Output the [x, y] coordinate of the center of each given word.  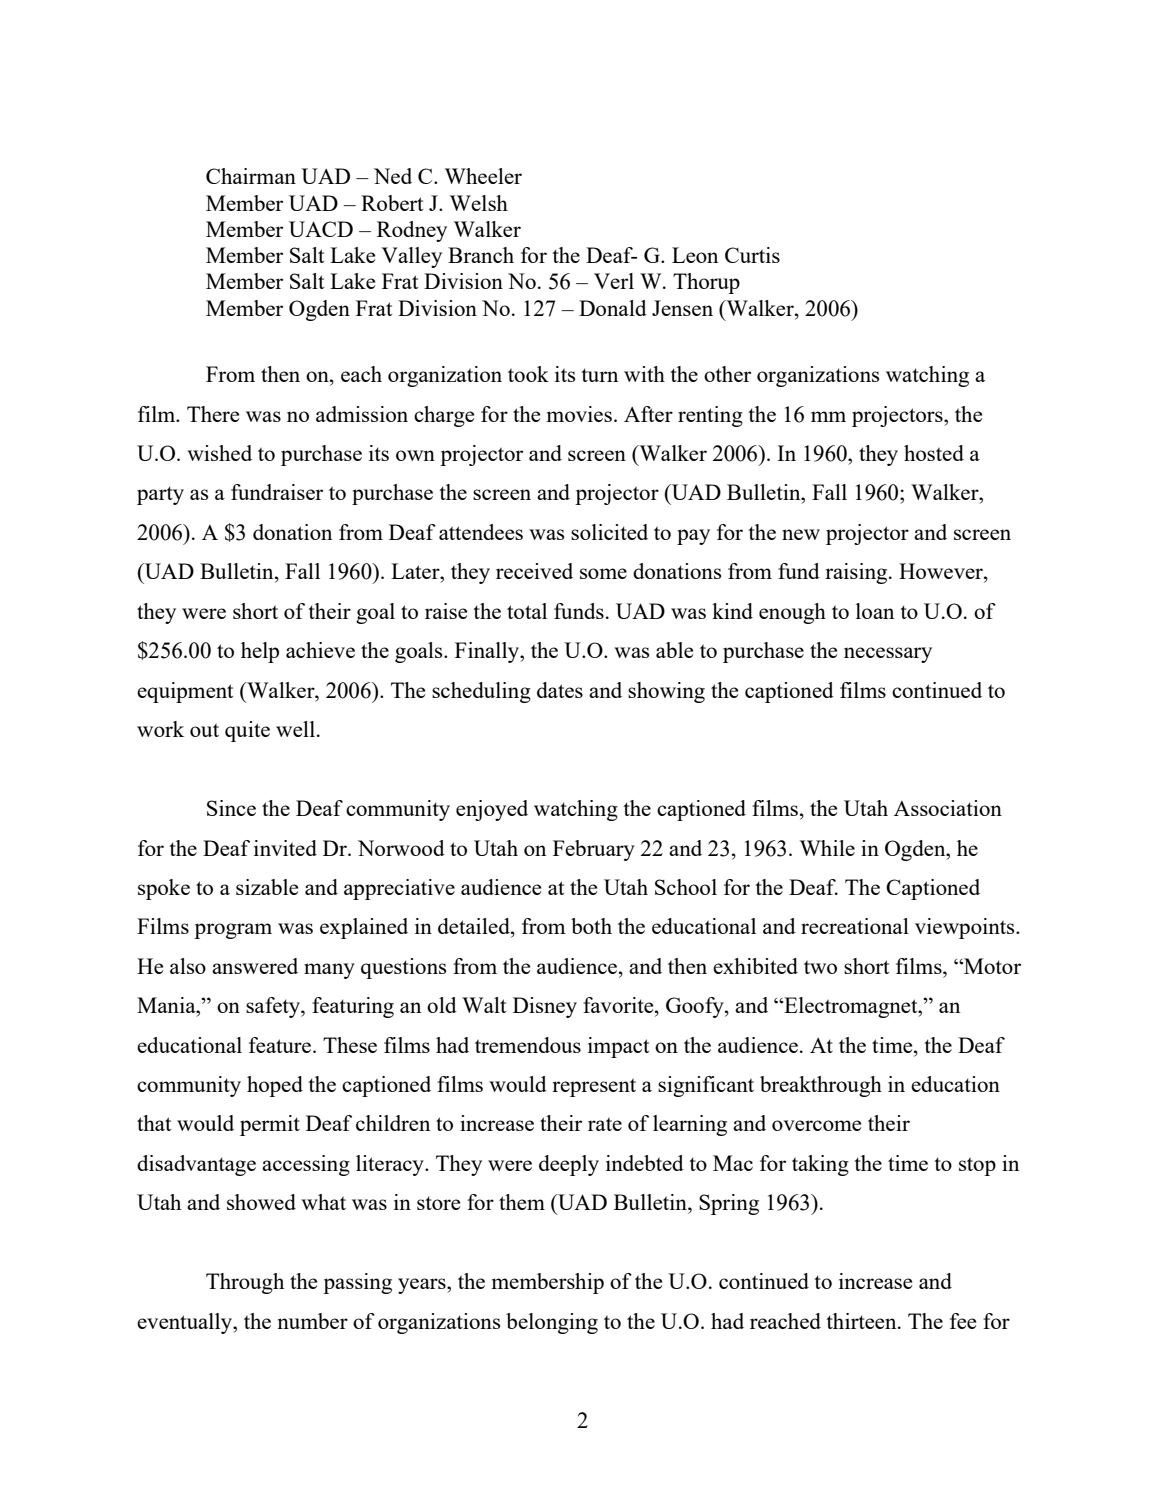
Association [948, 808]
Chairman [251, 176]
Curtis [752, 255]
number [312, 1321]
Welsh [479, 203]
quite [247, 731]
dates [560, 690]
